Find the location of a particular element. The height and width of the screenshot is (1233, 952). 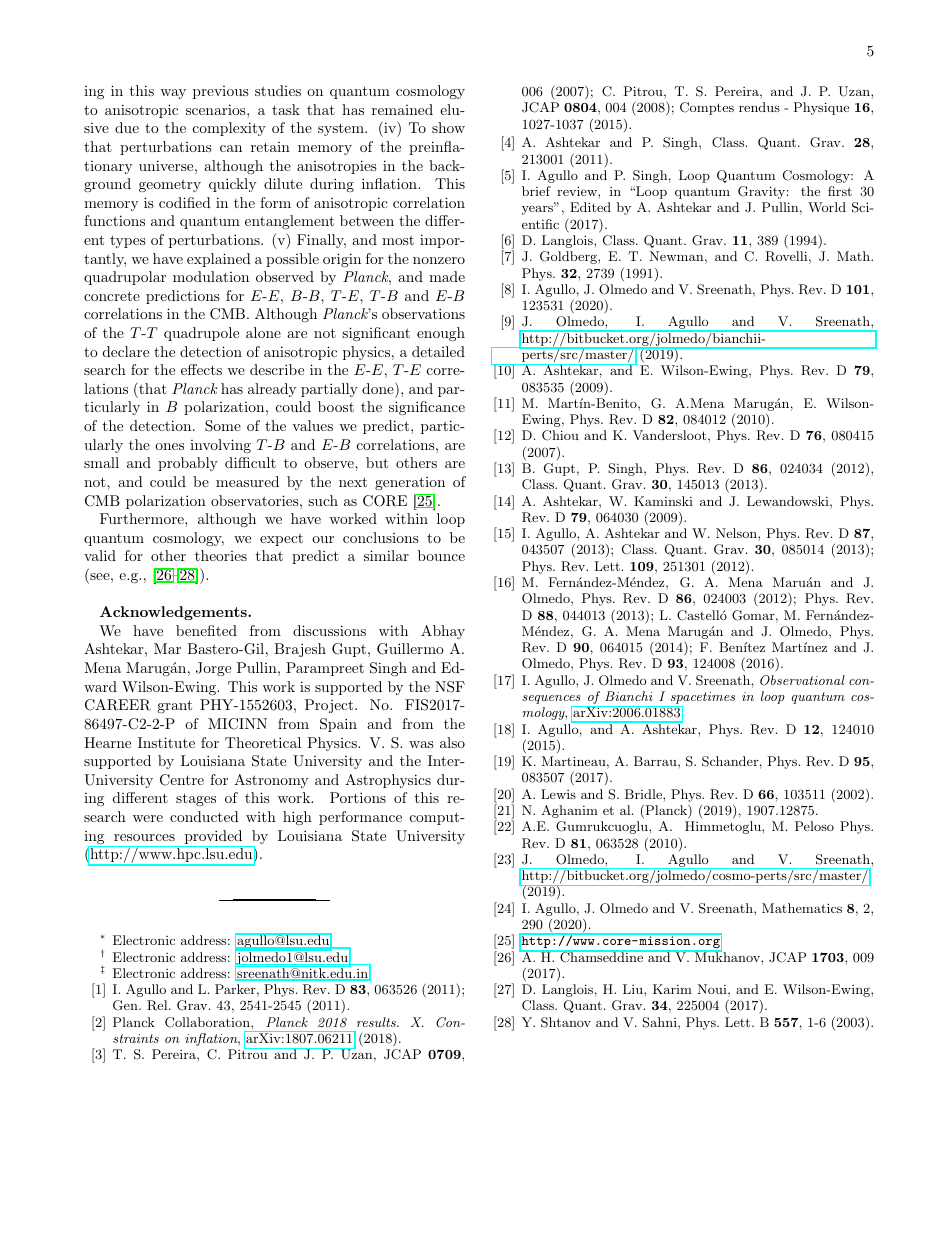

results is located at coordinates (377, 1022).
